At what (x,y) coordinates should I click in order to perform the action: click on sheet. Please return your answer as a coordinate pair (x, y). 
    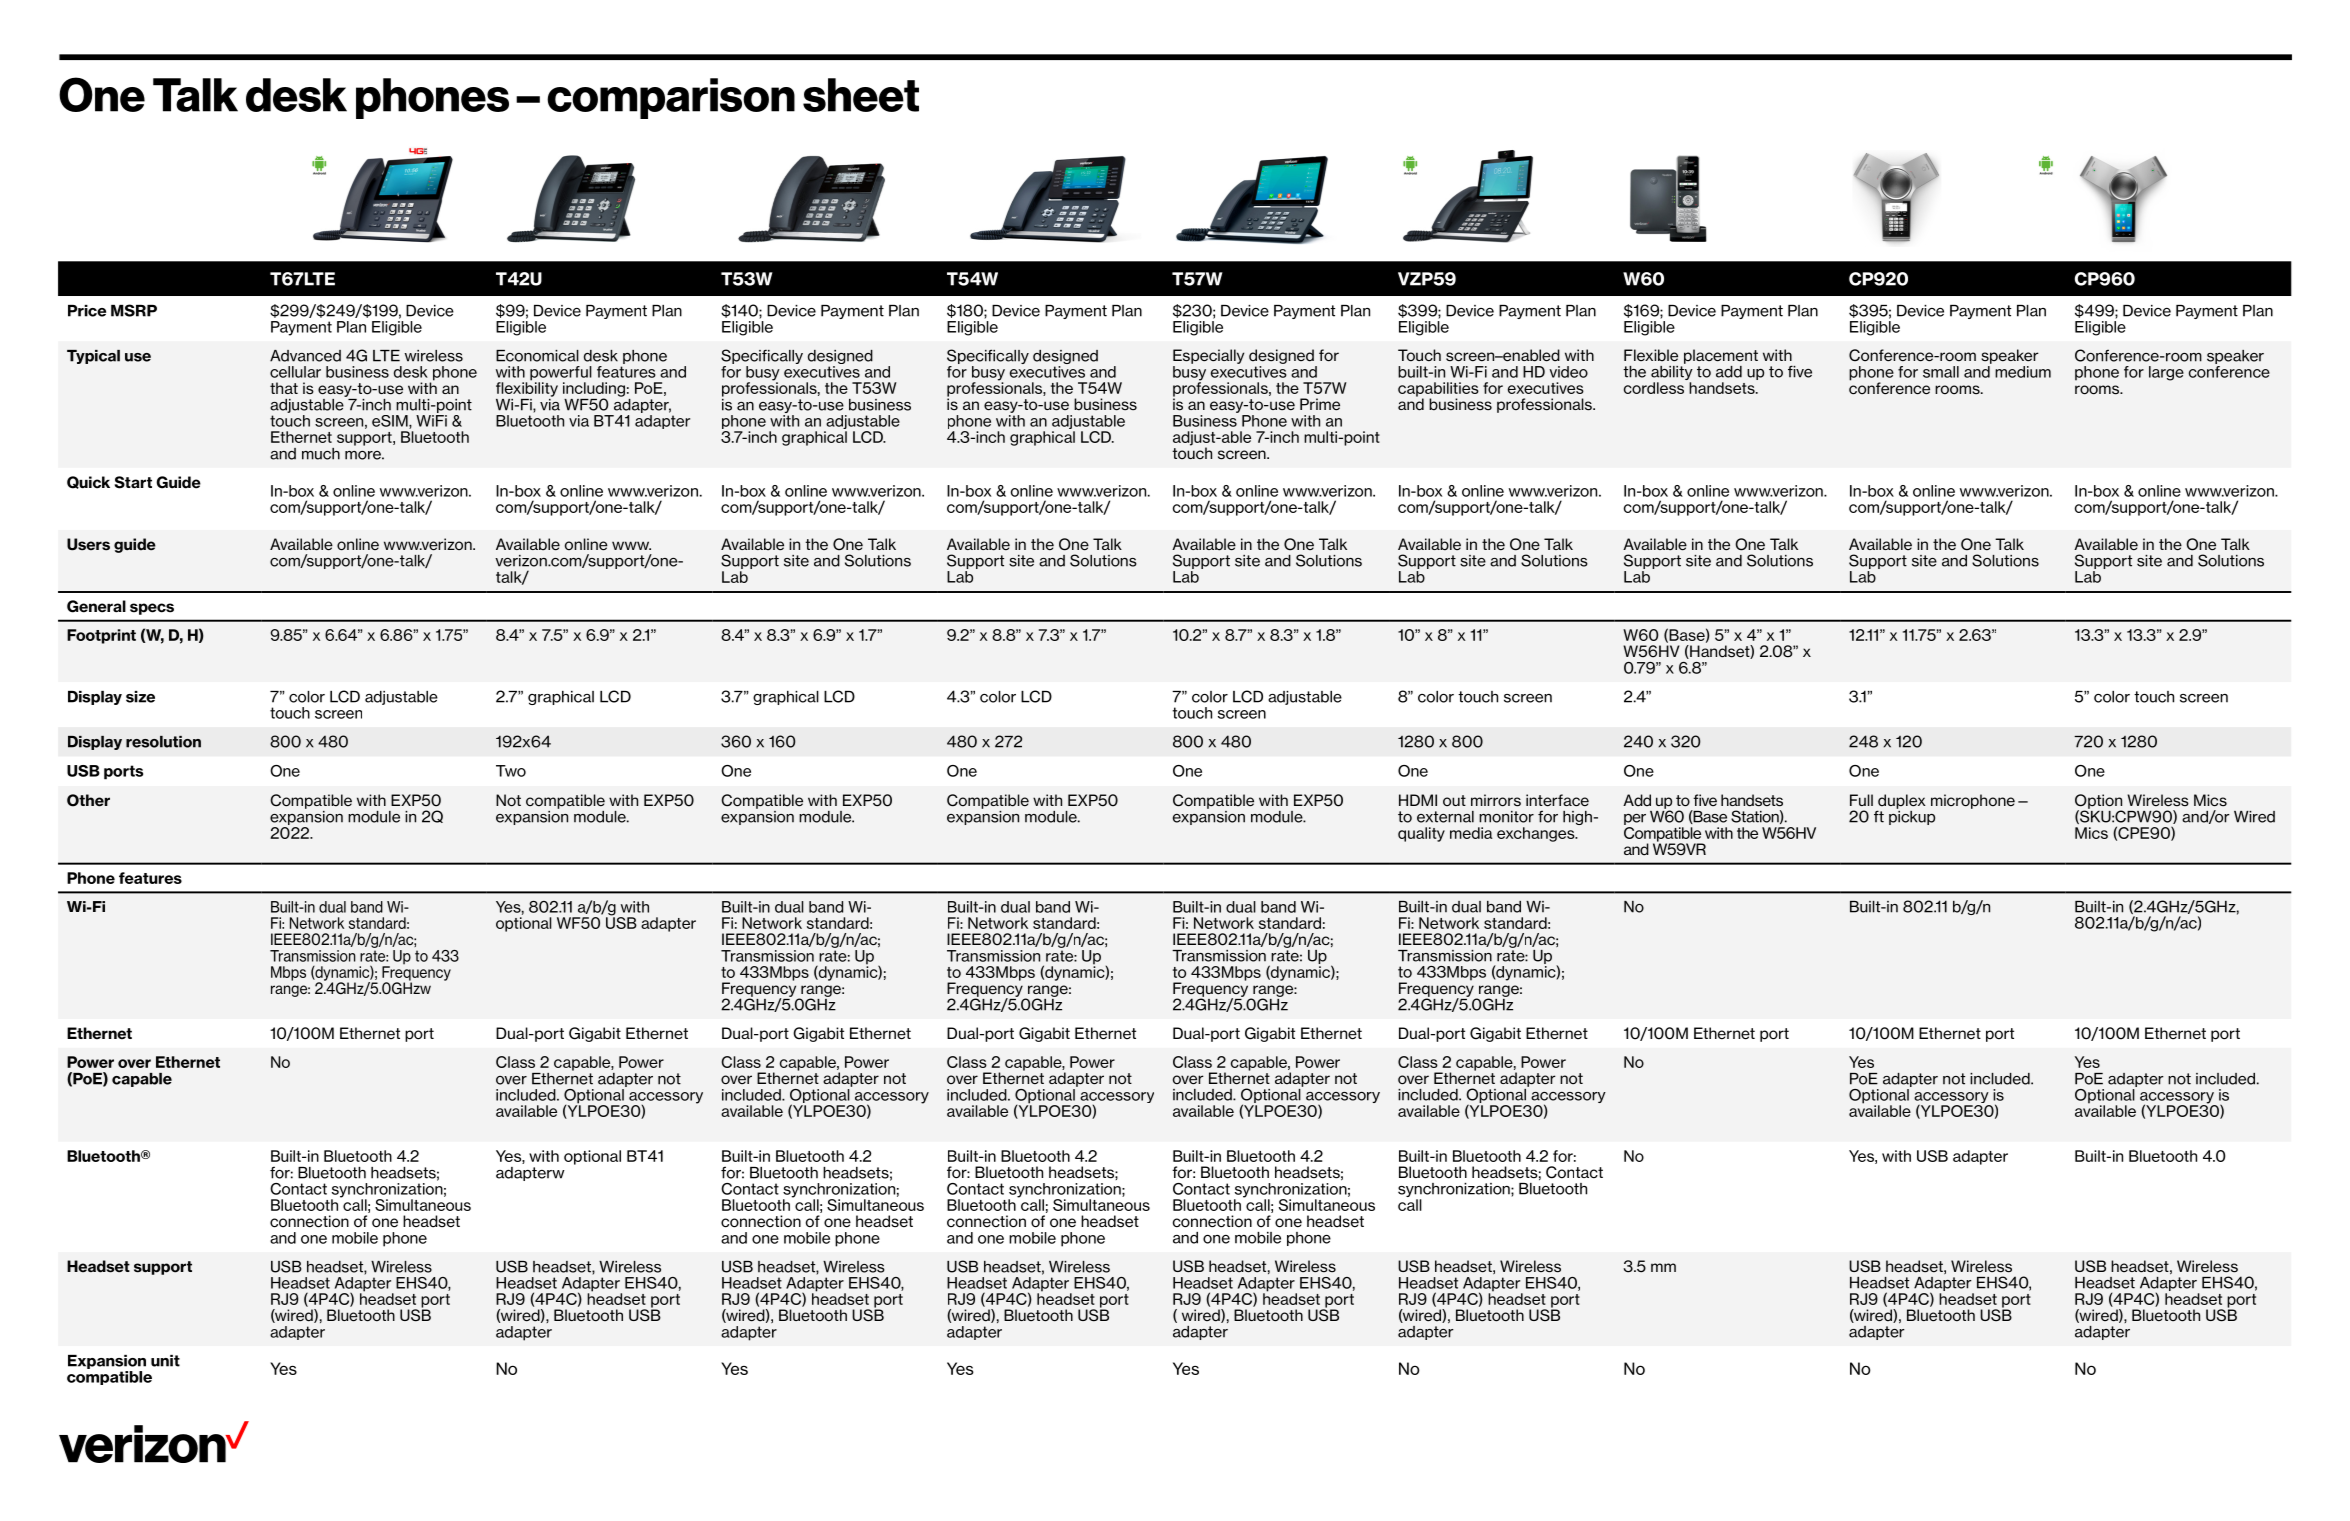
    Looking at the image, I should click on (861, 95).
